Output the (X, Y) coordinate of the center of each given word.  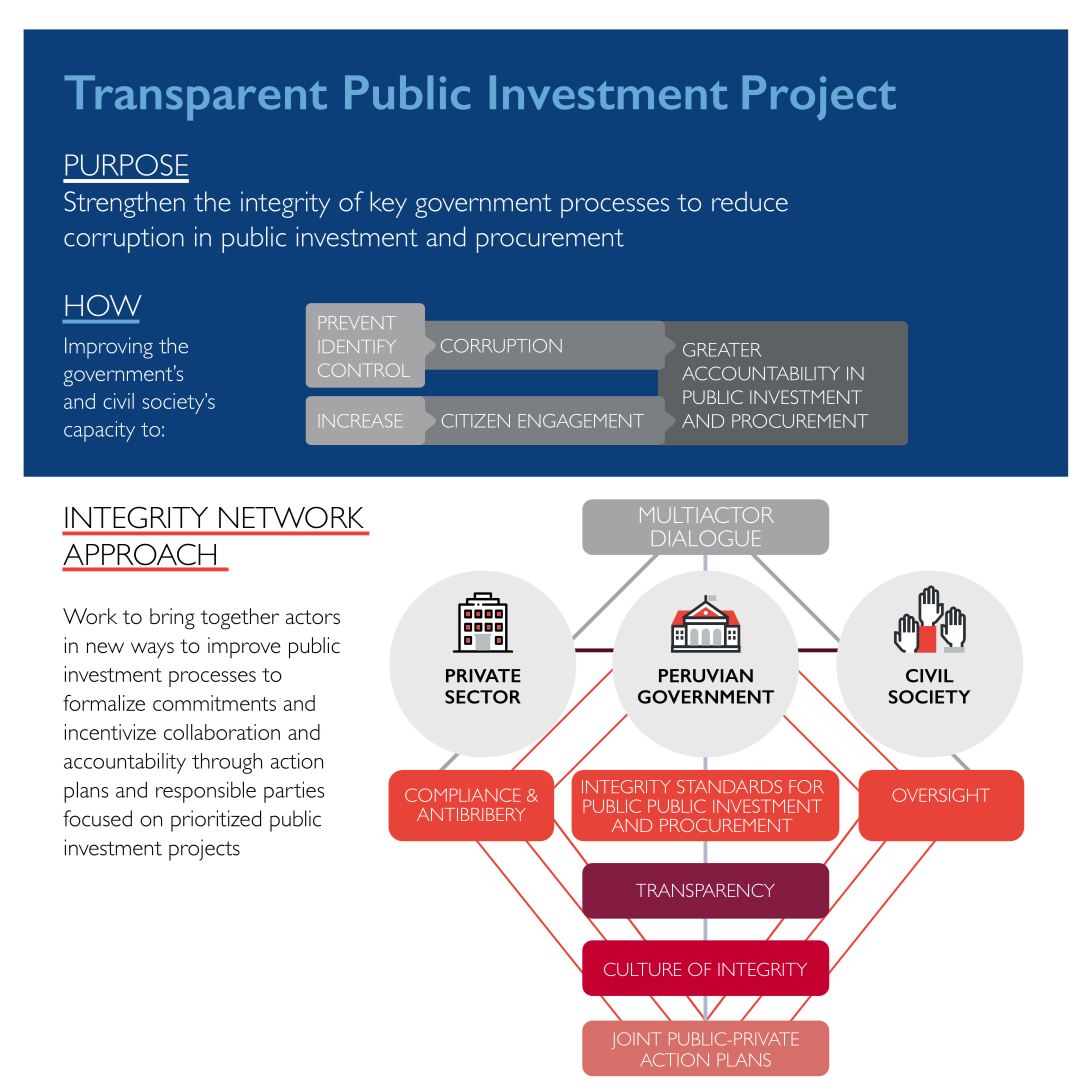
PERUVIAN (706, 676)
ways (152, 650)
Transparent (195, 98)
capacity (99, 431)
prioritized (216, 821)
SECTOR (483, 697)
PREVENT (357, 322)
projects (204, 850)
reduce (750, 201)
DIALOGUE (706, 538)
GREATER (722, 350)
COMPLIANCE (463, 795)
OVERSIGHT (941, 795)
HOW (103, 305)
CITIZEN (476, 421)
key (388, 204)
